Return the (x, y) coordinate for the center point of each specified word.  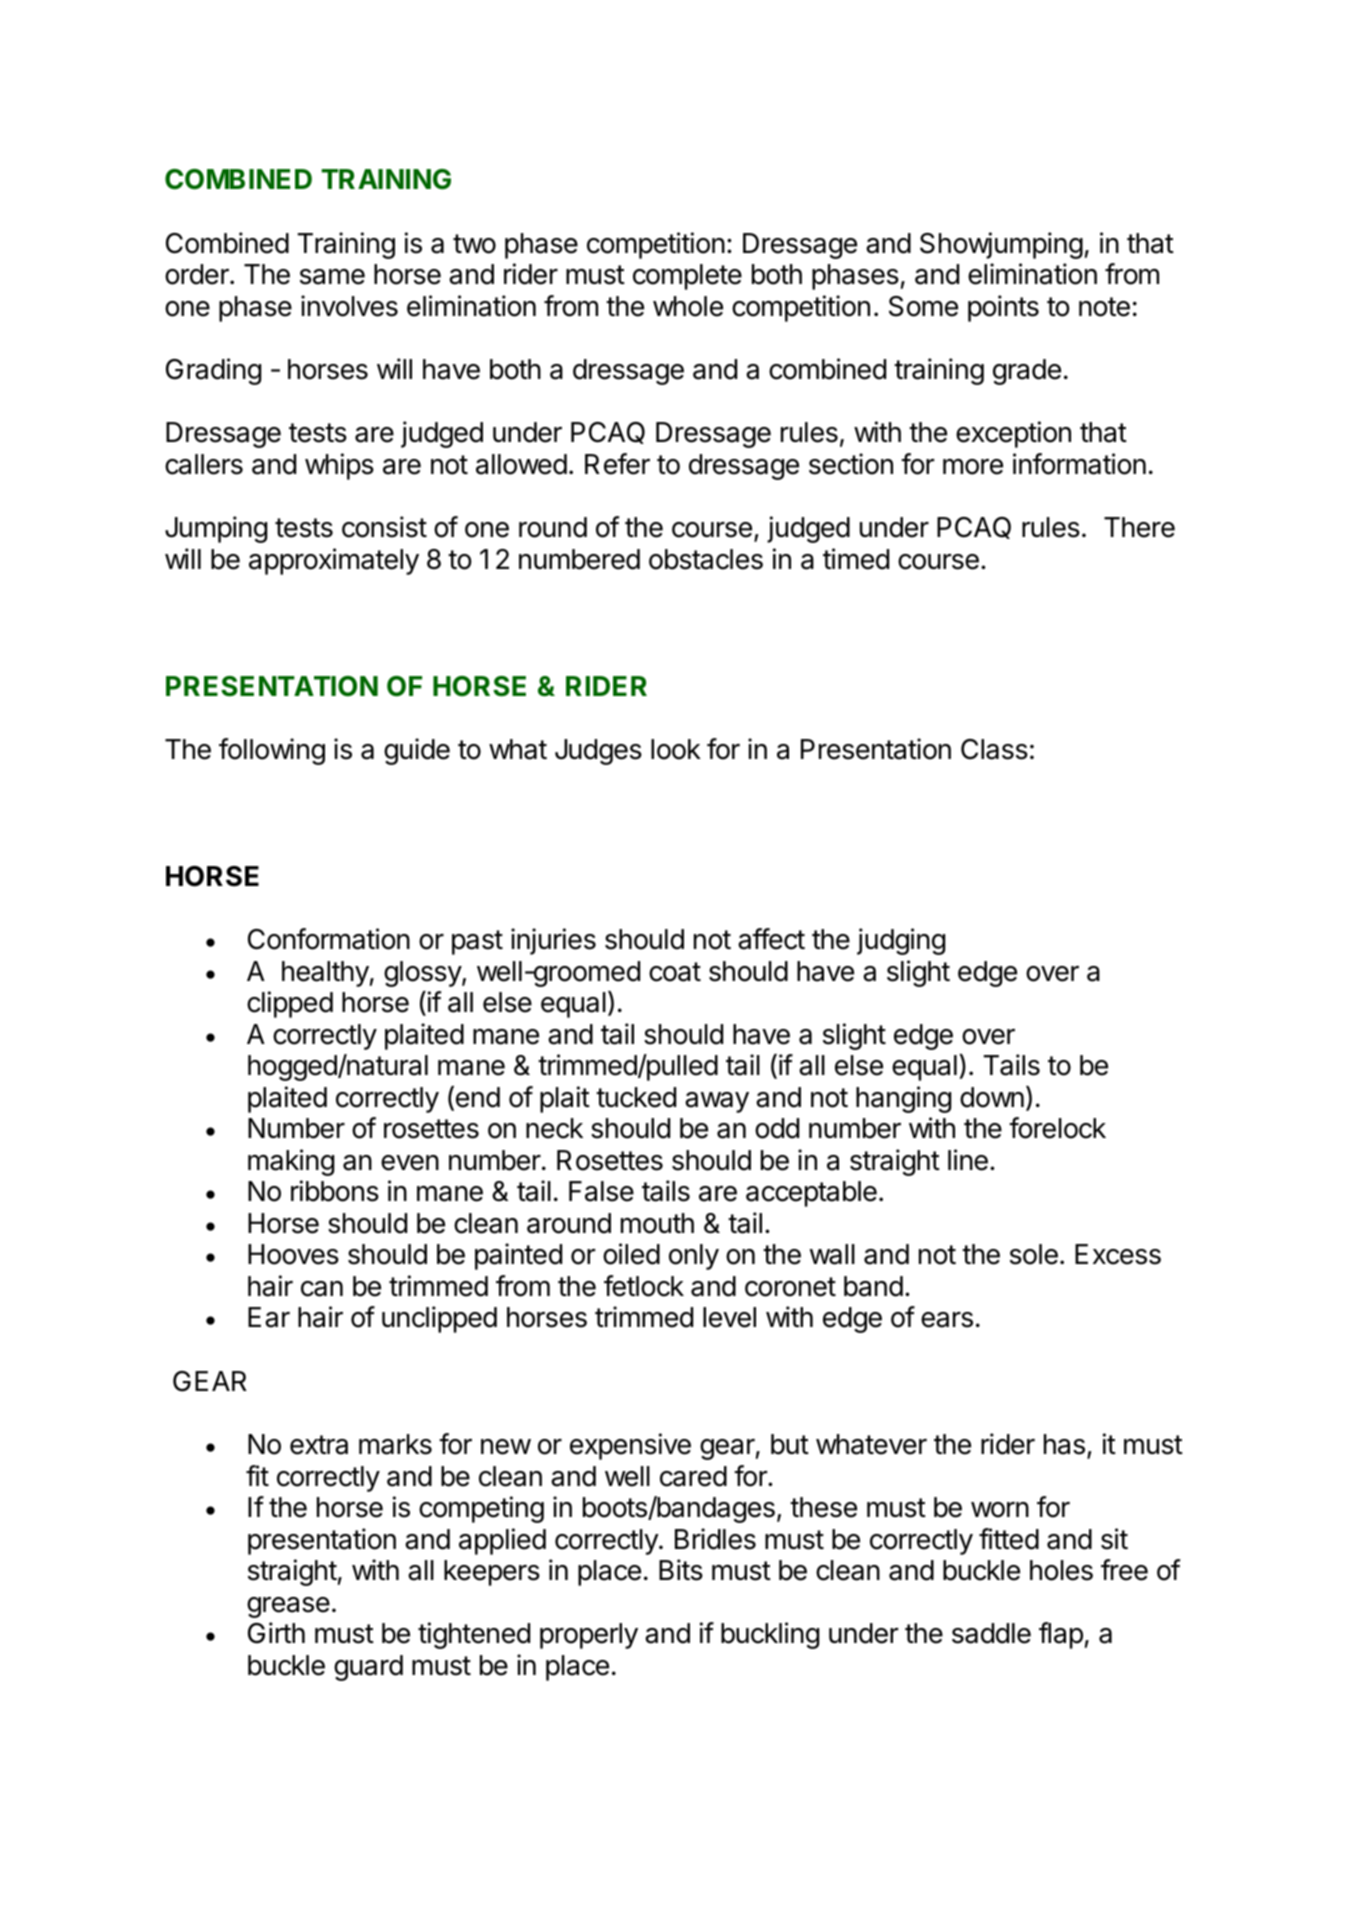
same (332, 277)
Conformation (329, 939)
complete (687, 277)
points (1003, 308)
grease (288, 1607)
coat (675, 972)
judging (901, 941)
